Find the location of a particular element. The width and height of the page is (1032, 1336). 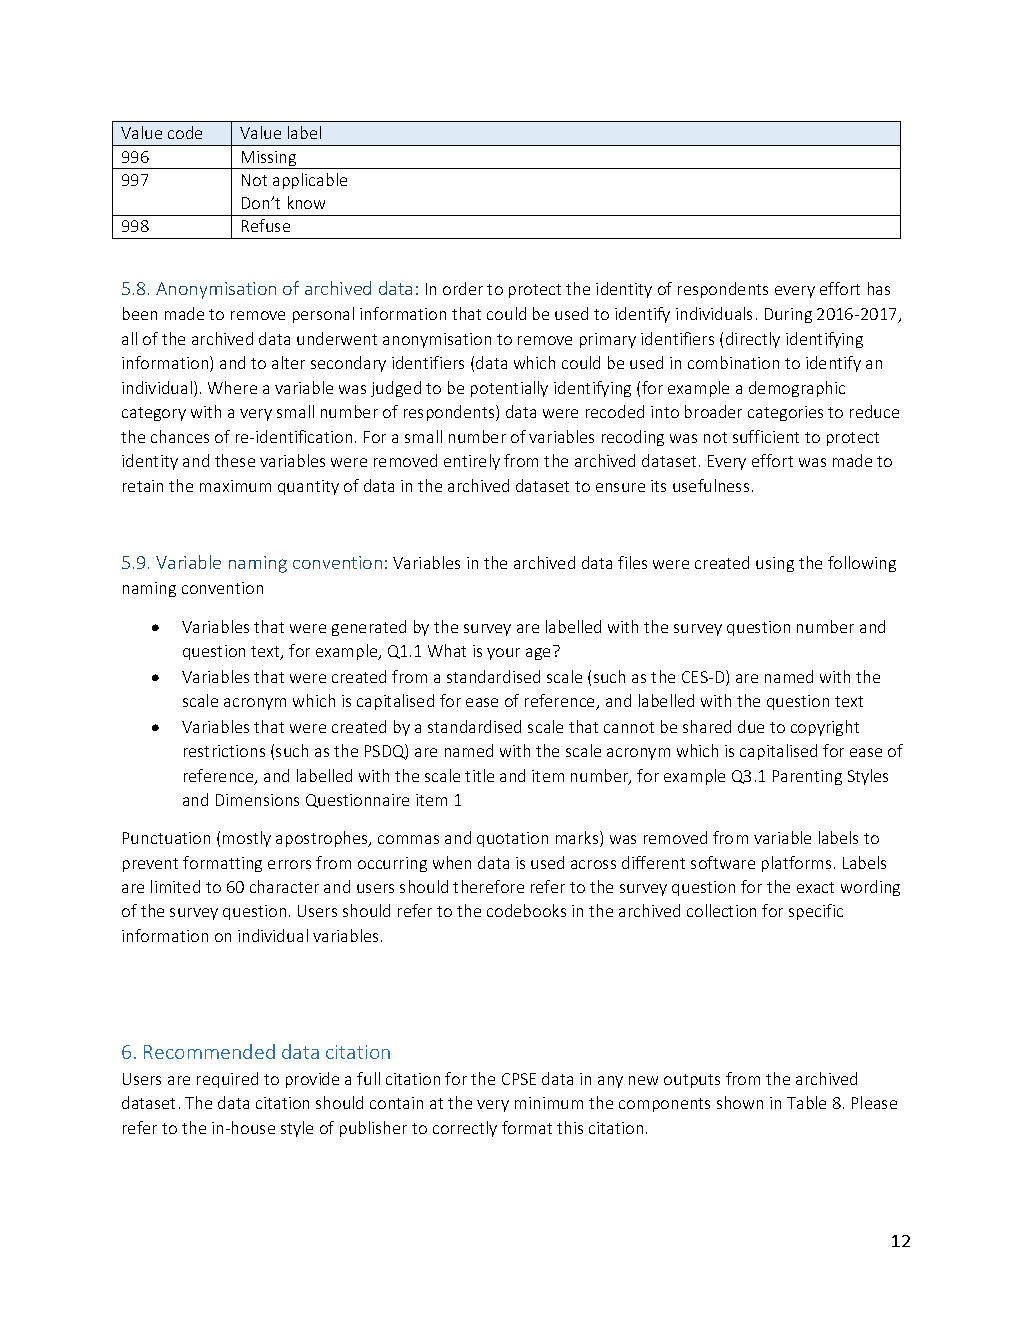

Missing is located at coordinates (269, 160).
